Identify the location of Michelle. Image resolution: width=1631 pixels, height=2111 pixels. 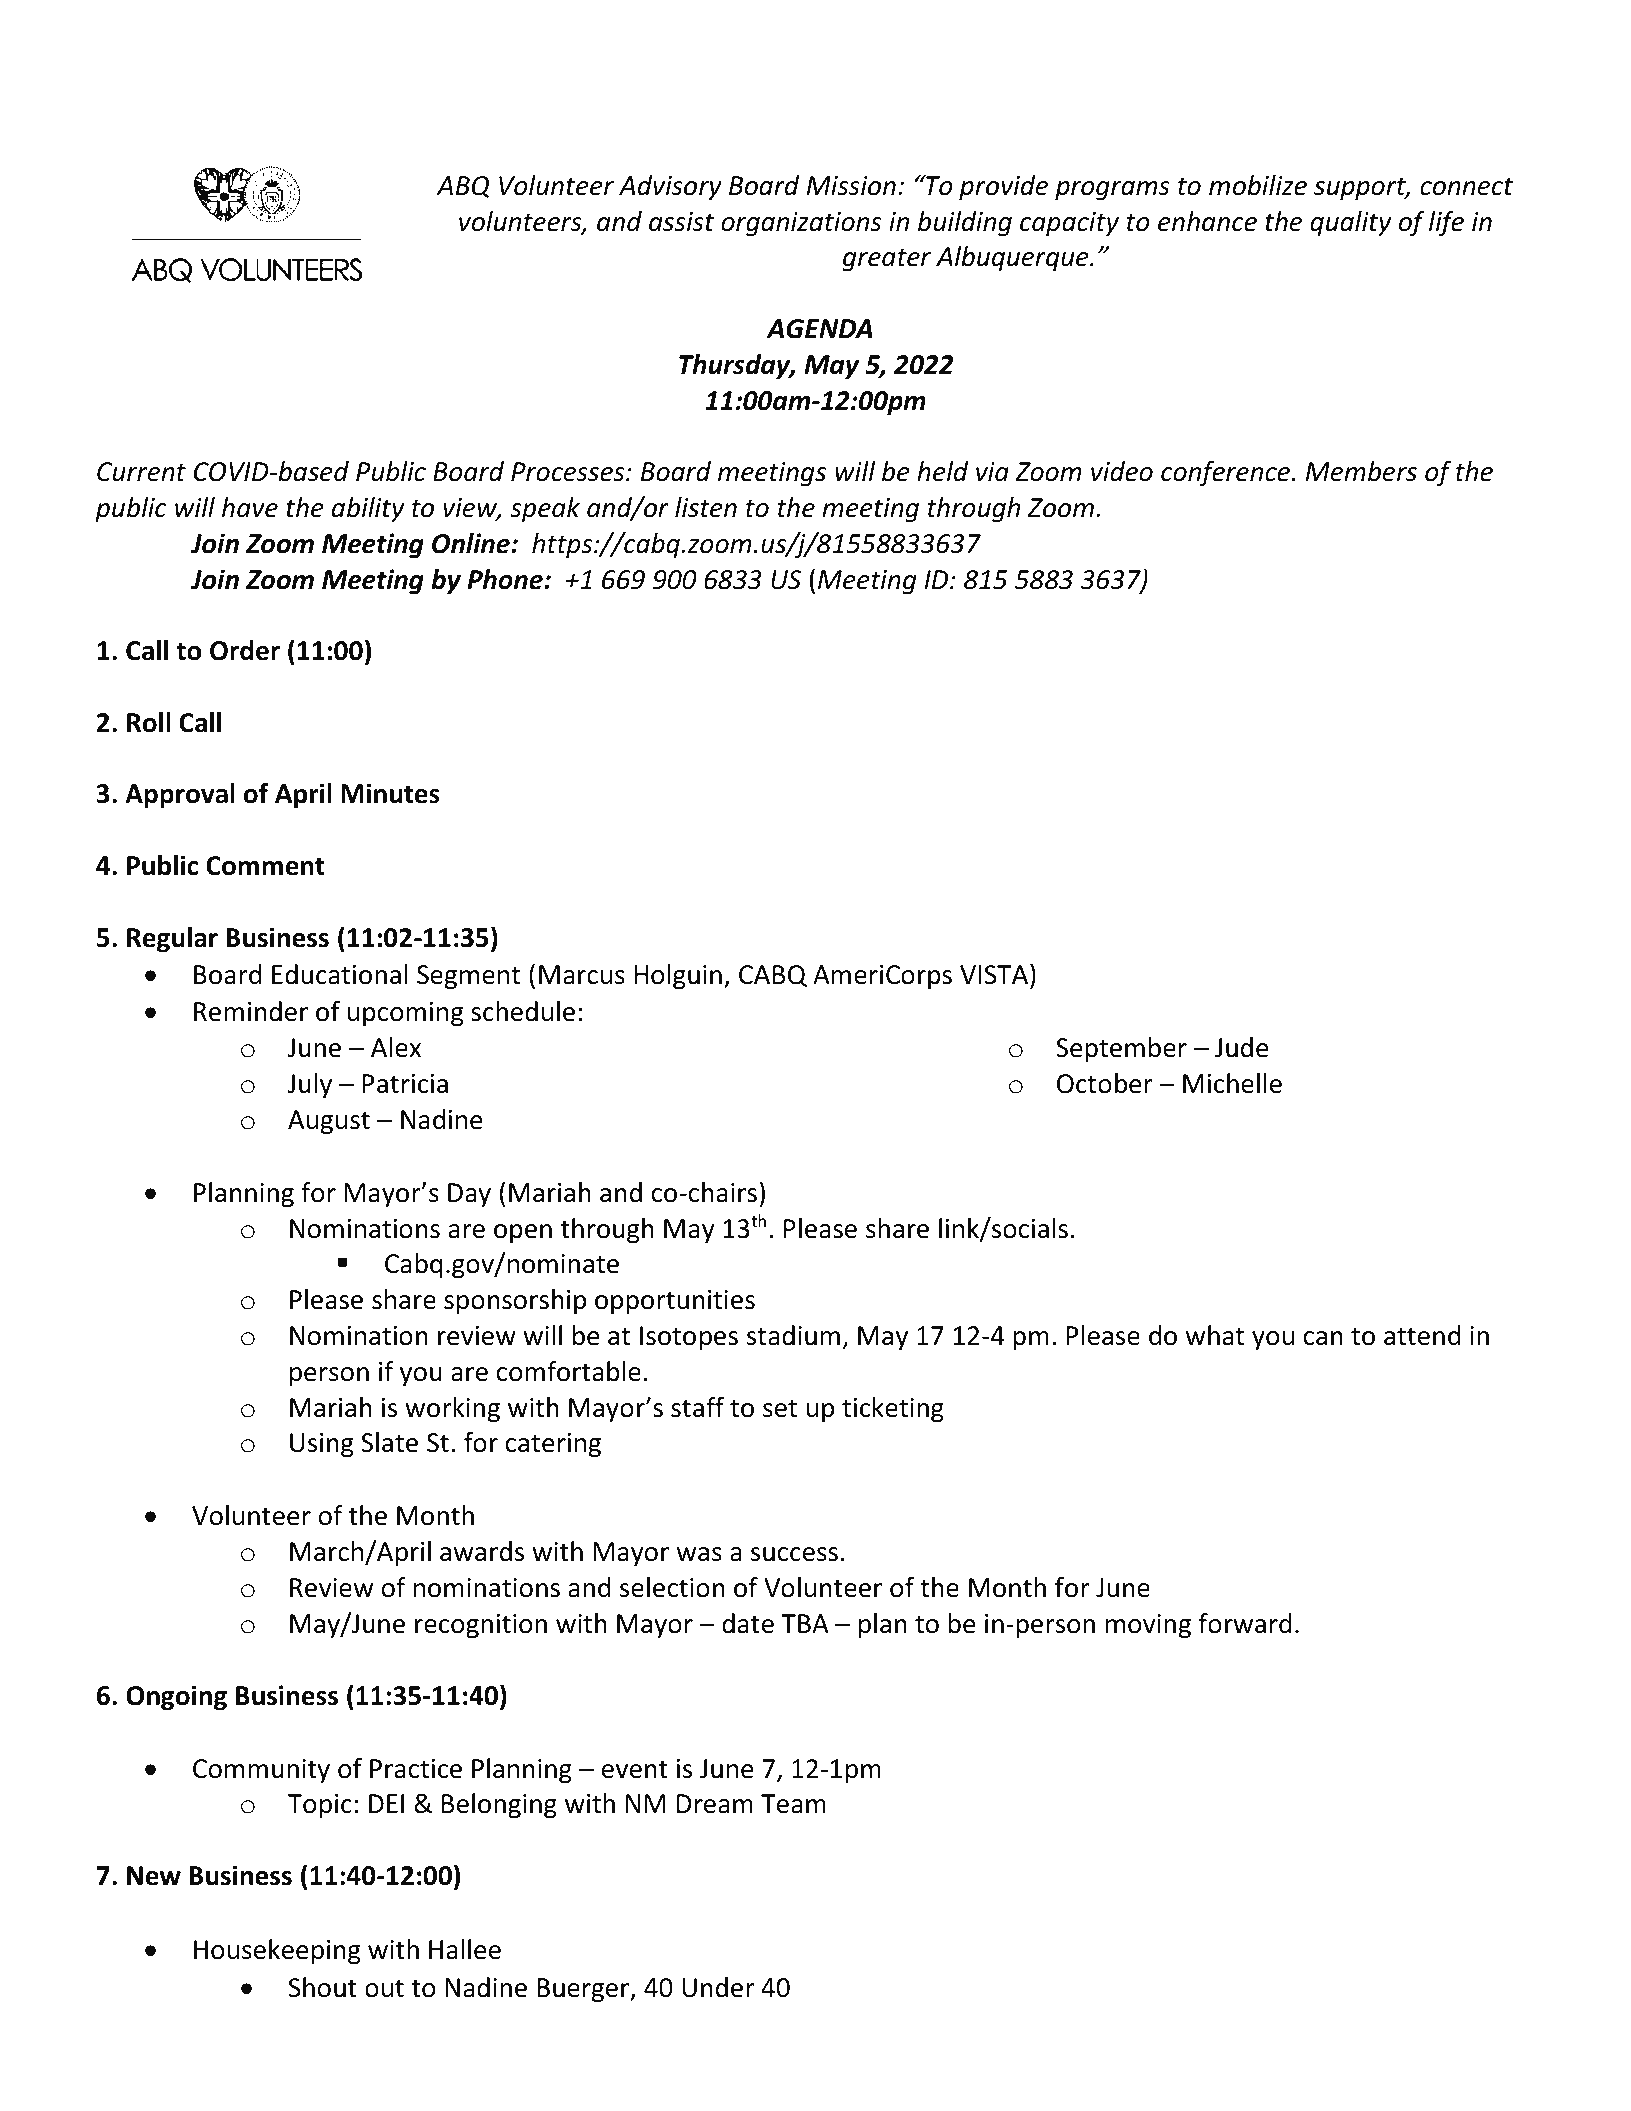
(1232, 1083).
